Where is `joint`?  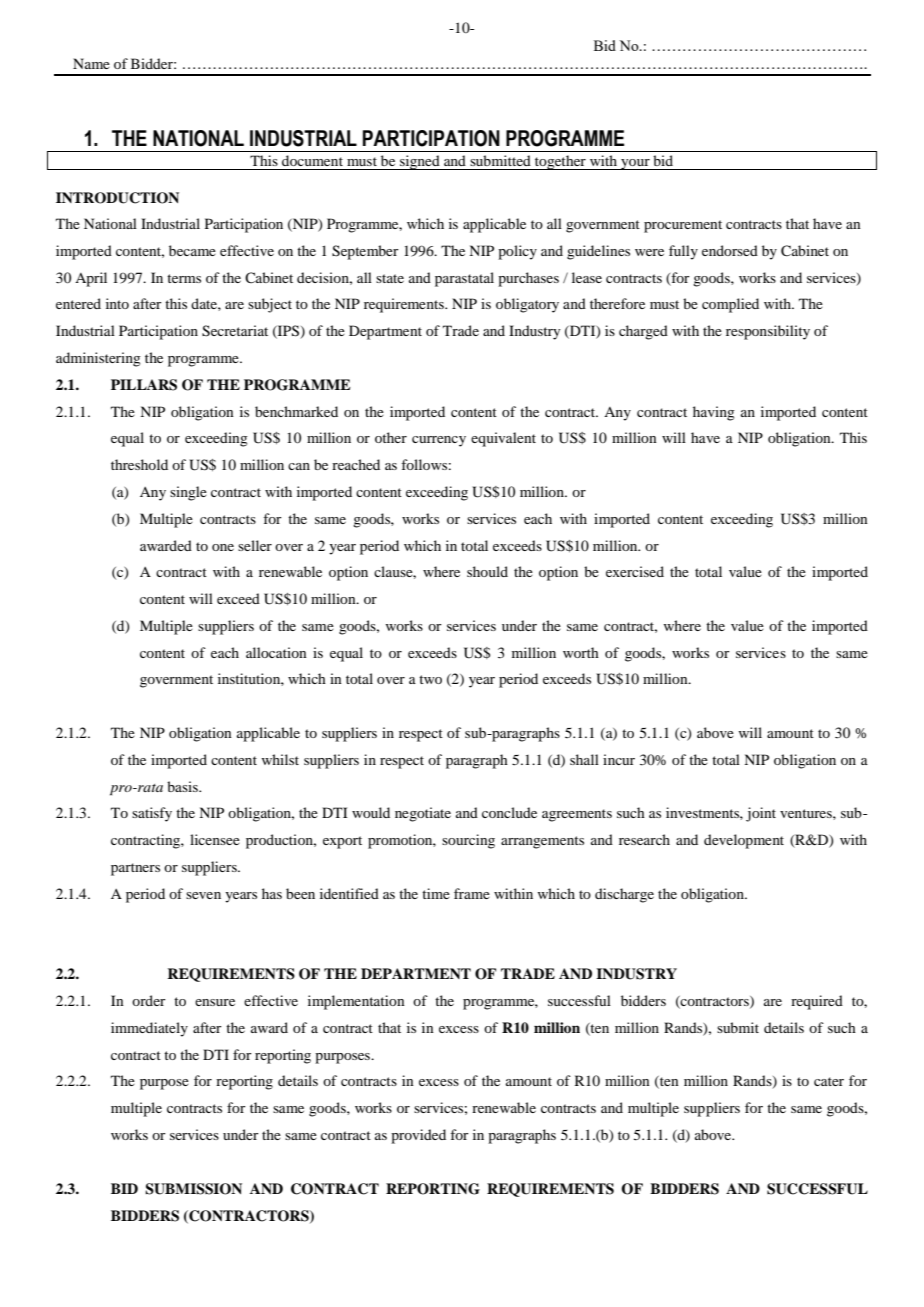
joint is located at coordinates (761, 814).
